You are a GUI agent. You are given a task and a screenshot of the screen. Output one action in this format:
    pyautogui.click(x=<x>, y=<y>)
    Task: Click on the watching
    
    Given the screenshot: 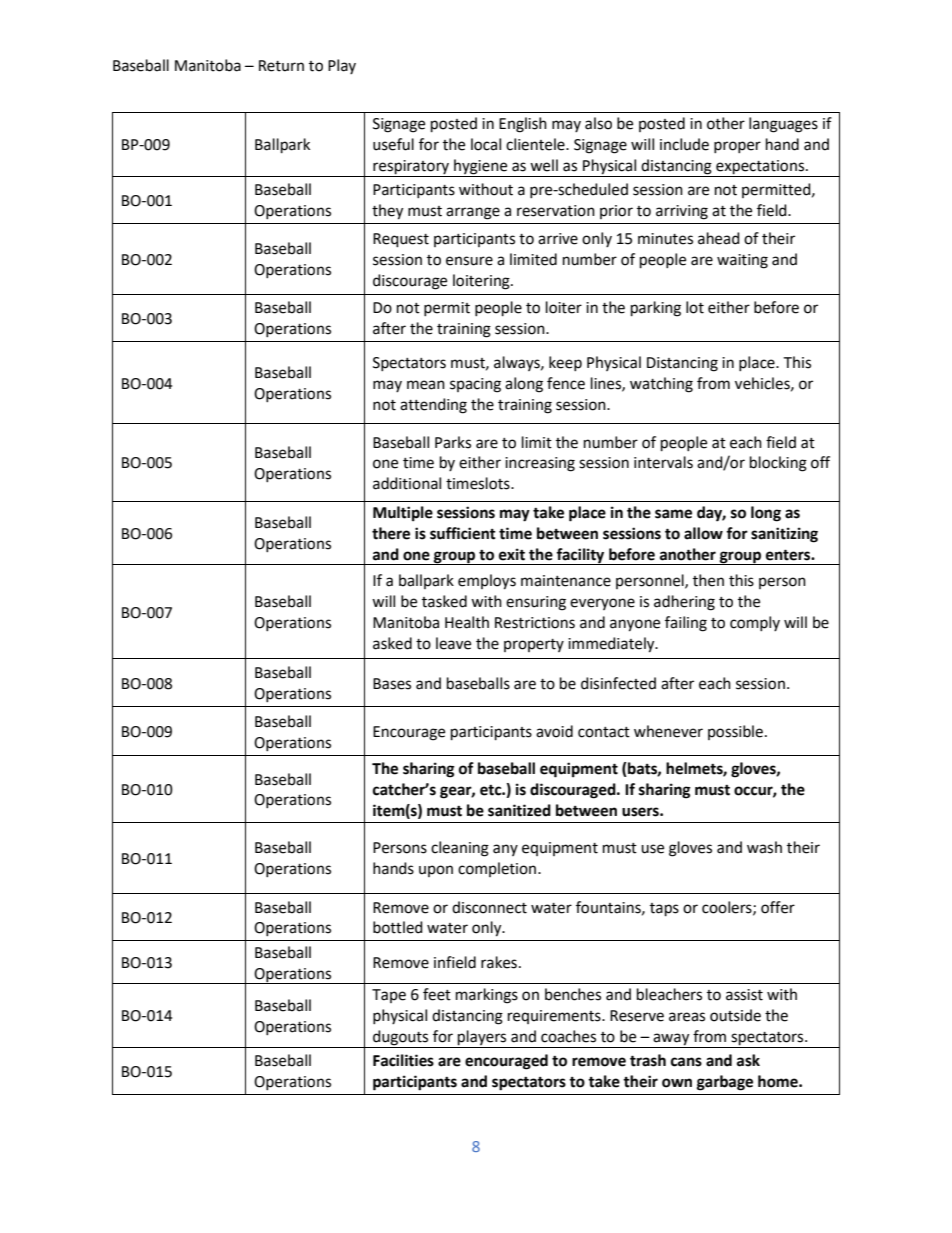 What is the action you would take?
    pyautogui.click(x=661, y=385)
